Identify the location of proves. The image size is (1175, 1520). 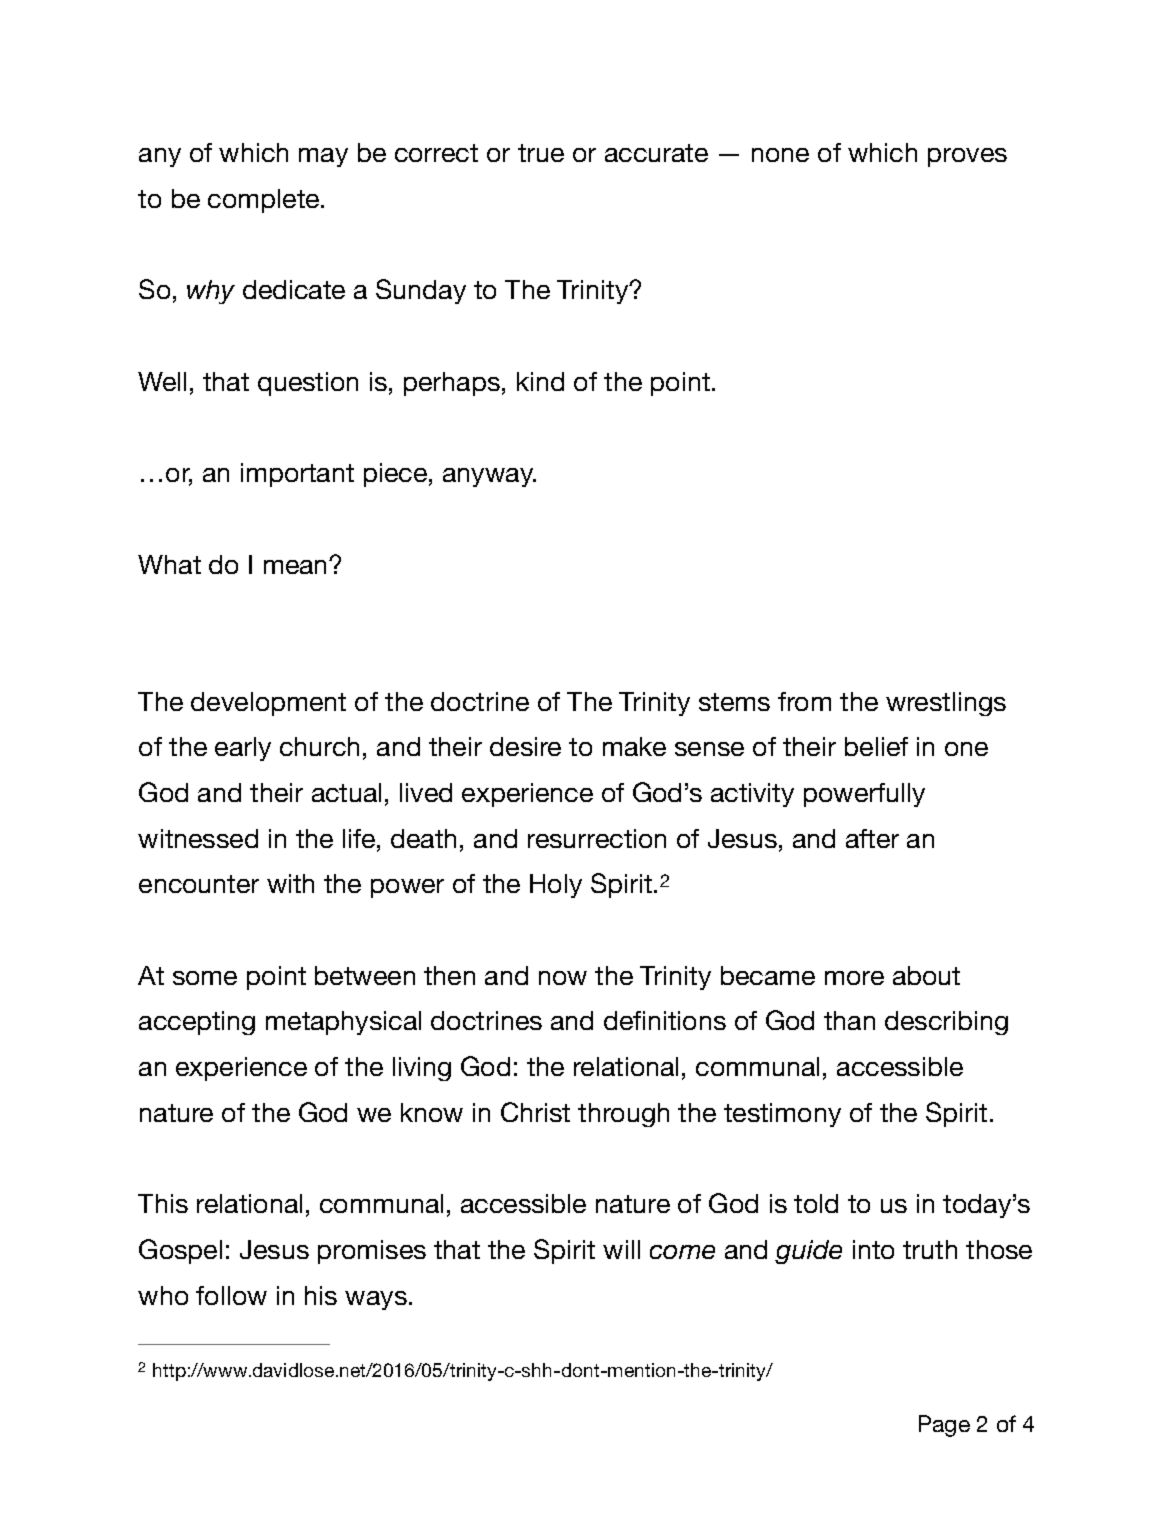
(967, 157).
